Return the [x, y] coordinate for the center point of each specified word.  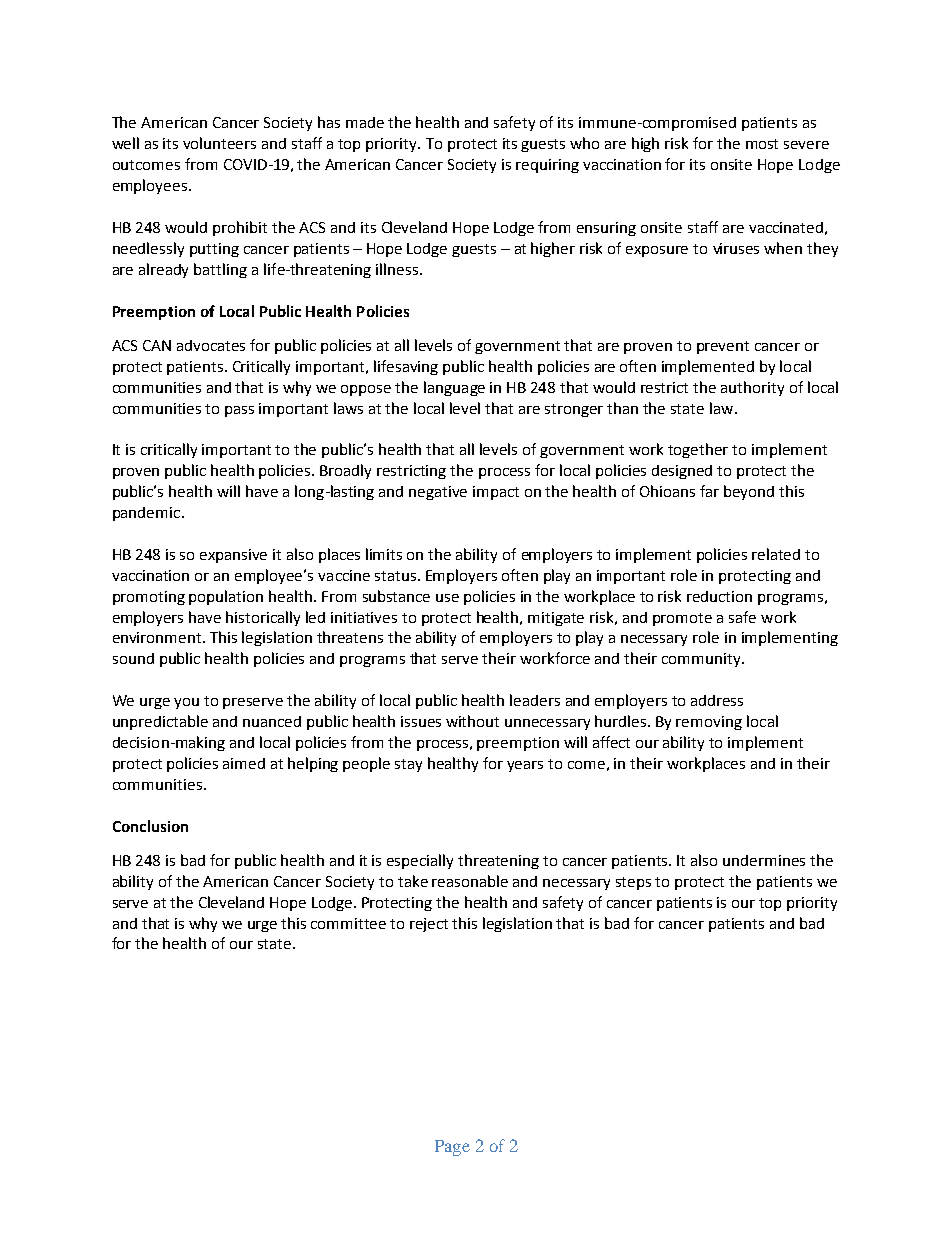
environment [158, 637]
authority [752, 388]
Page [452, 1148]
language [454, 388]
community [702, 660]
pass [239, 411]
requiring [547, 166]
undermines [764, 860]
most [762, 144]
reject [429, 925]
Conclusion [150, 826]
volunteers [219, 143]
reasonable [470, 881]
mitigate [556, 619]
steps [633, 883]
